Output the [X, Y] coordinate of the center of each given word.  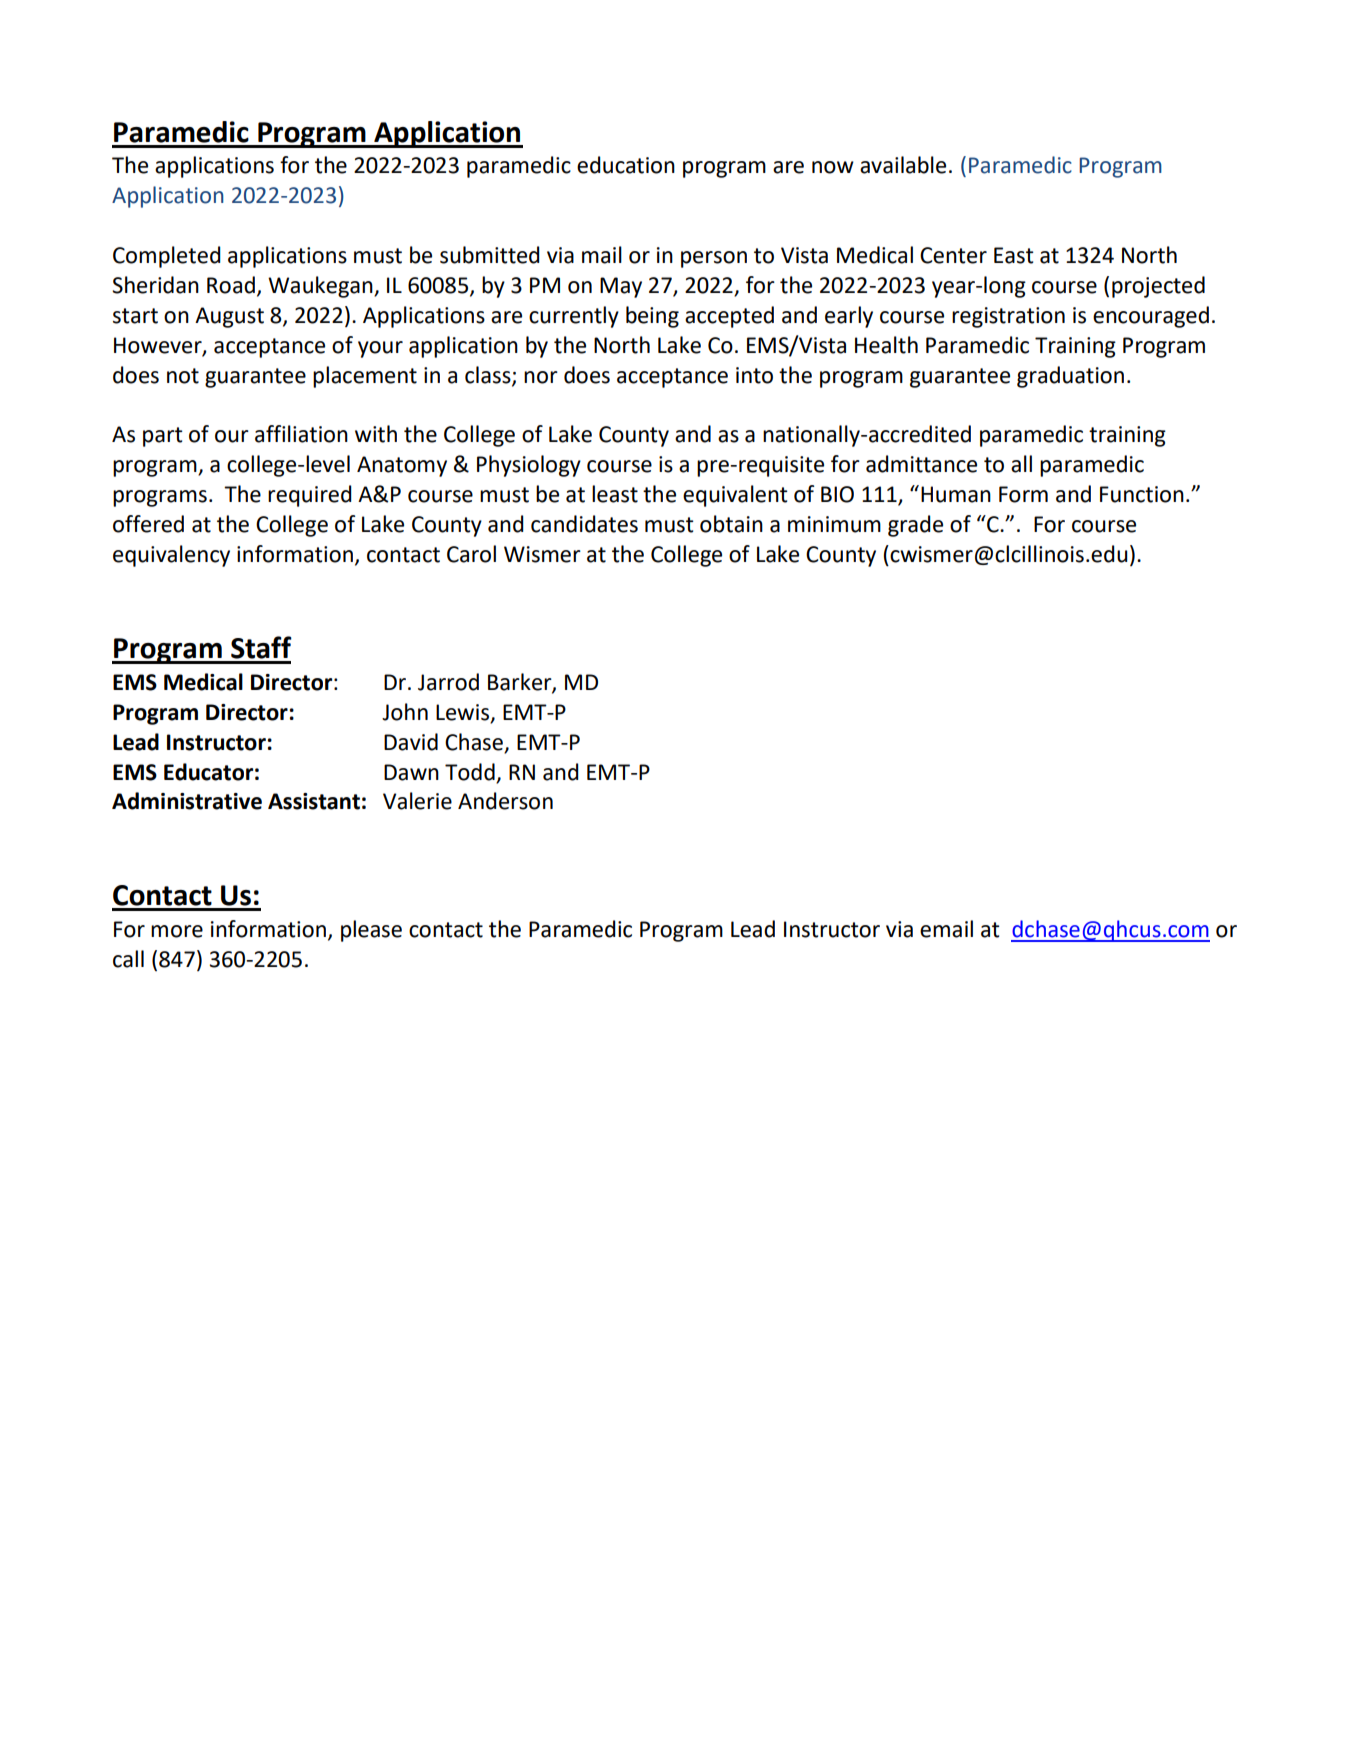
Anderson [505, 801]
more [177, 931]
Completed [167, 257]
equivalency [171, 556]
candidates [584, 524]
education [626, 165]
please [371, 931]
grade [915, 526]
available [903, 165]
